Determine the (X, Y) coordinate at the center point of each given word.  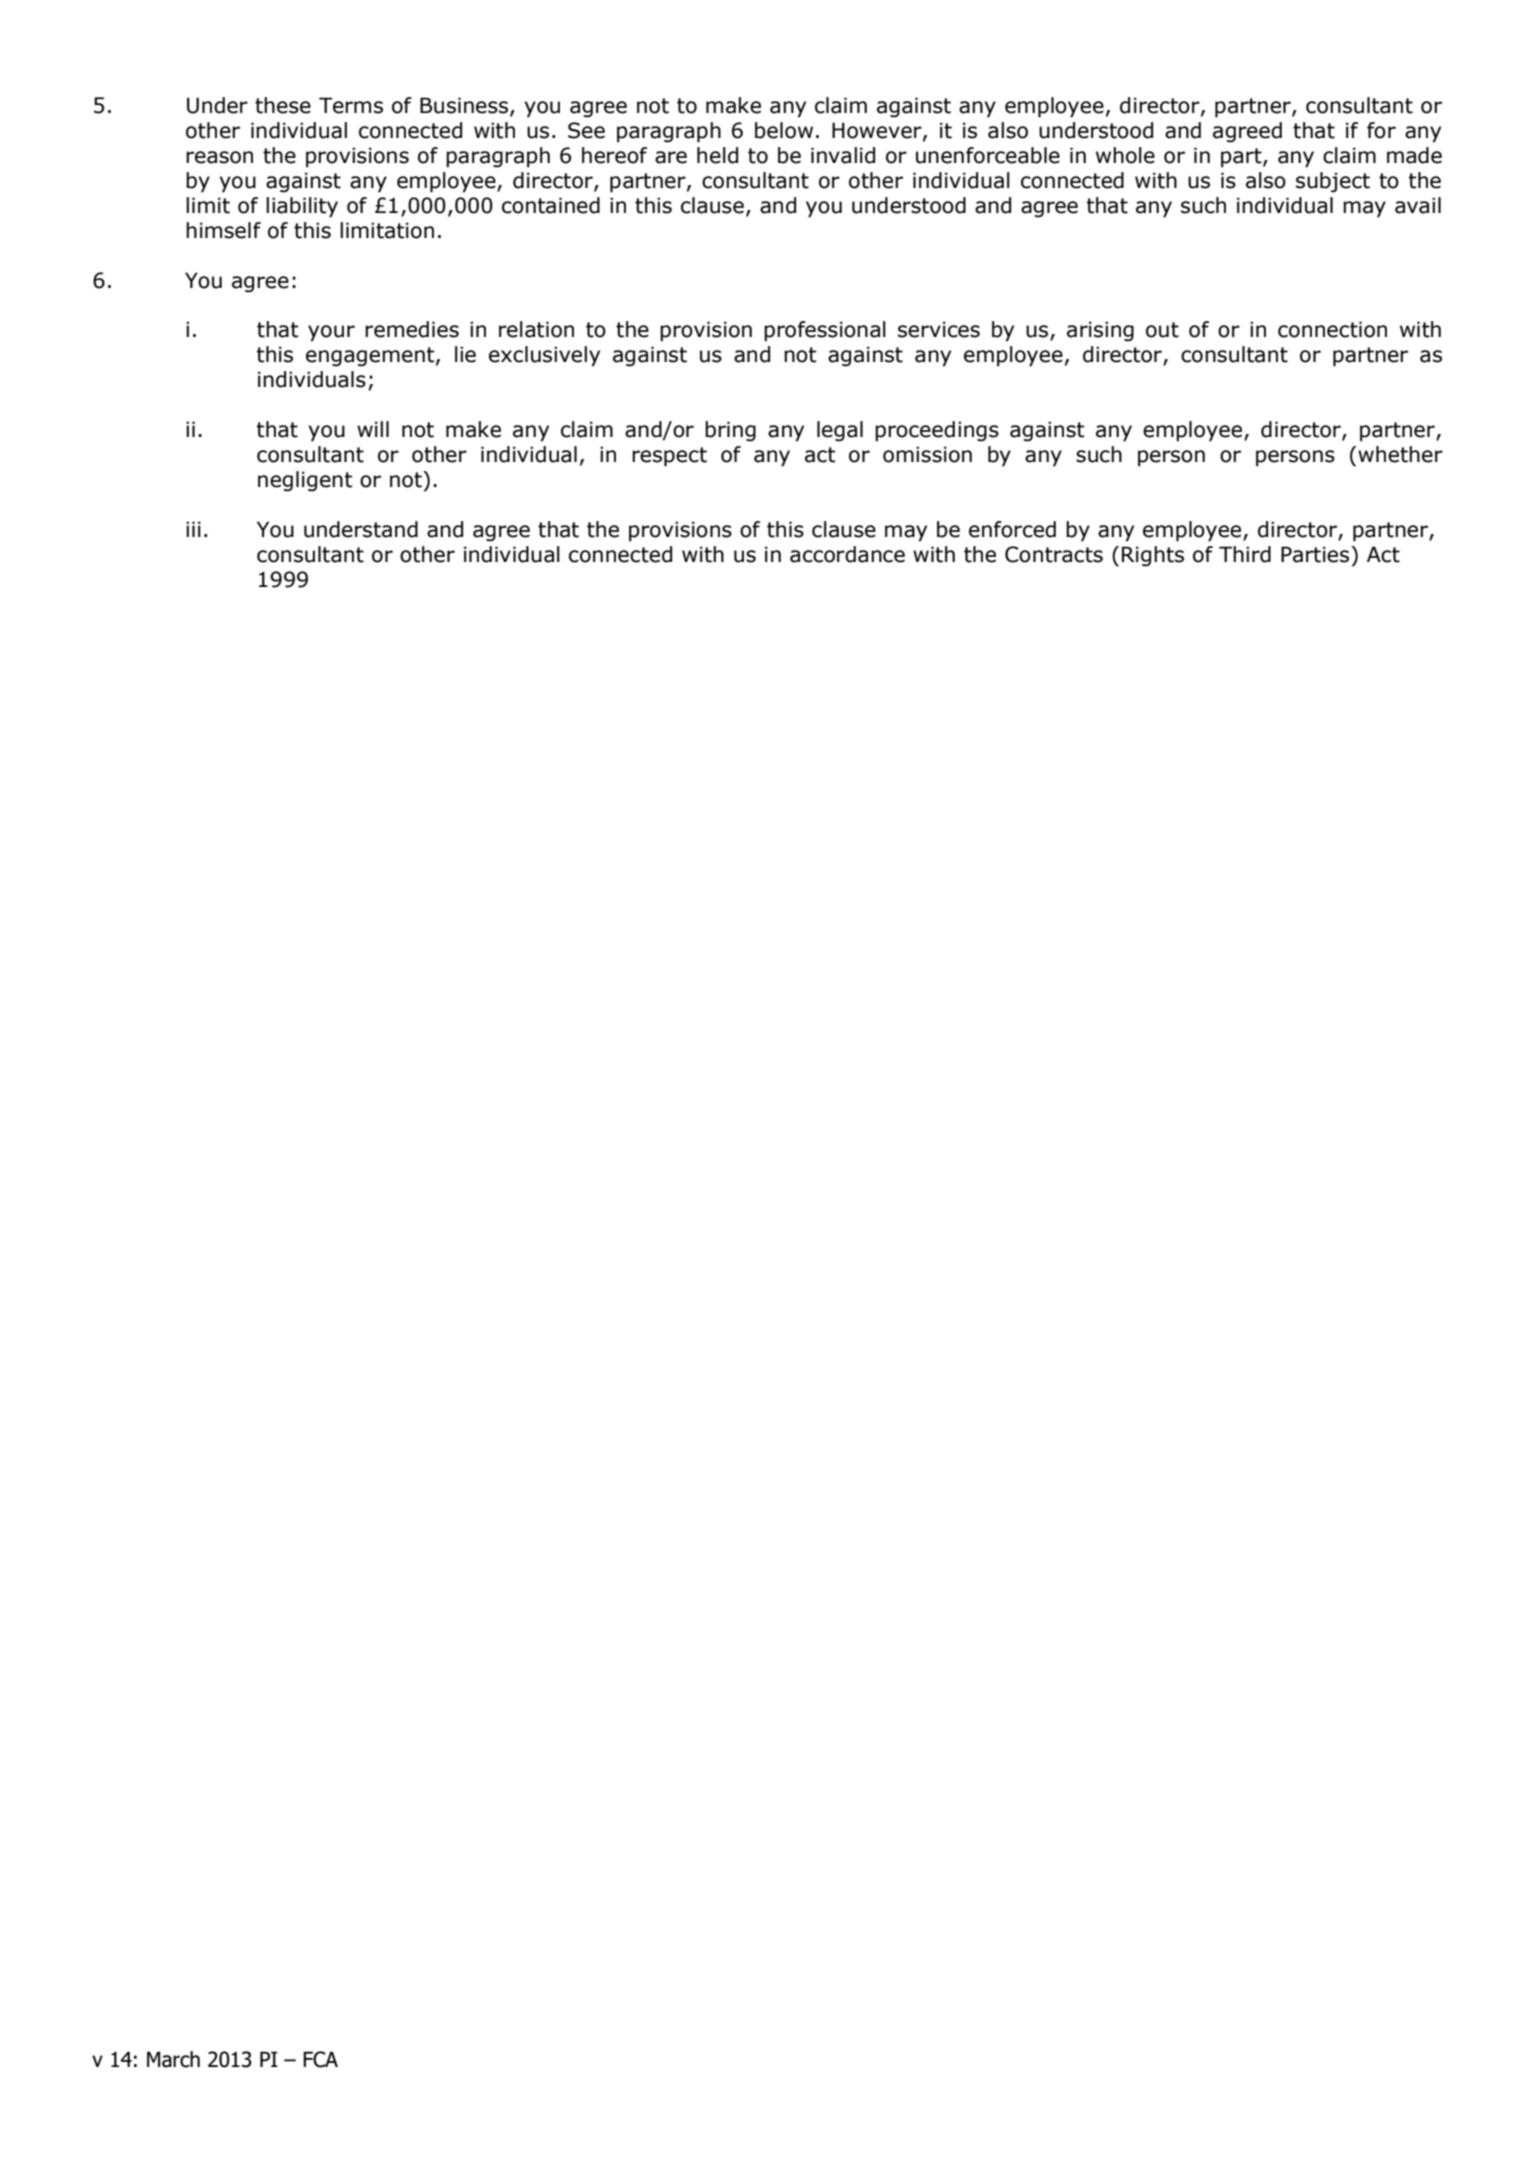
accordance (847, 554)
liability (302, 207)
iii (193, 529)
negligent (305, 481)
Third (1245, 554)
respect (669, 457)
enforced (1012, 529)
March (173, 2059)
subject (1333, 182)
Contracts (1054, 554)
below (784, 130)
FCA (320, 2059)
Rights (1153, 556)
